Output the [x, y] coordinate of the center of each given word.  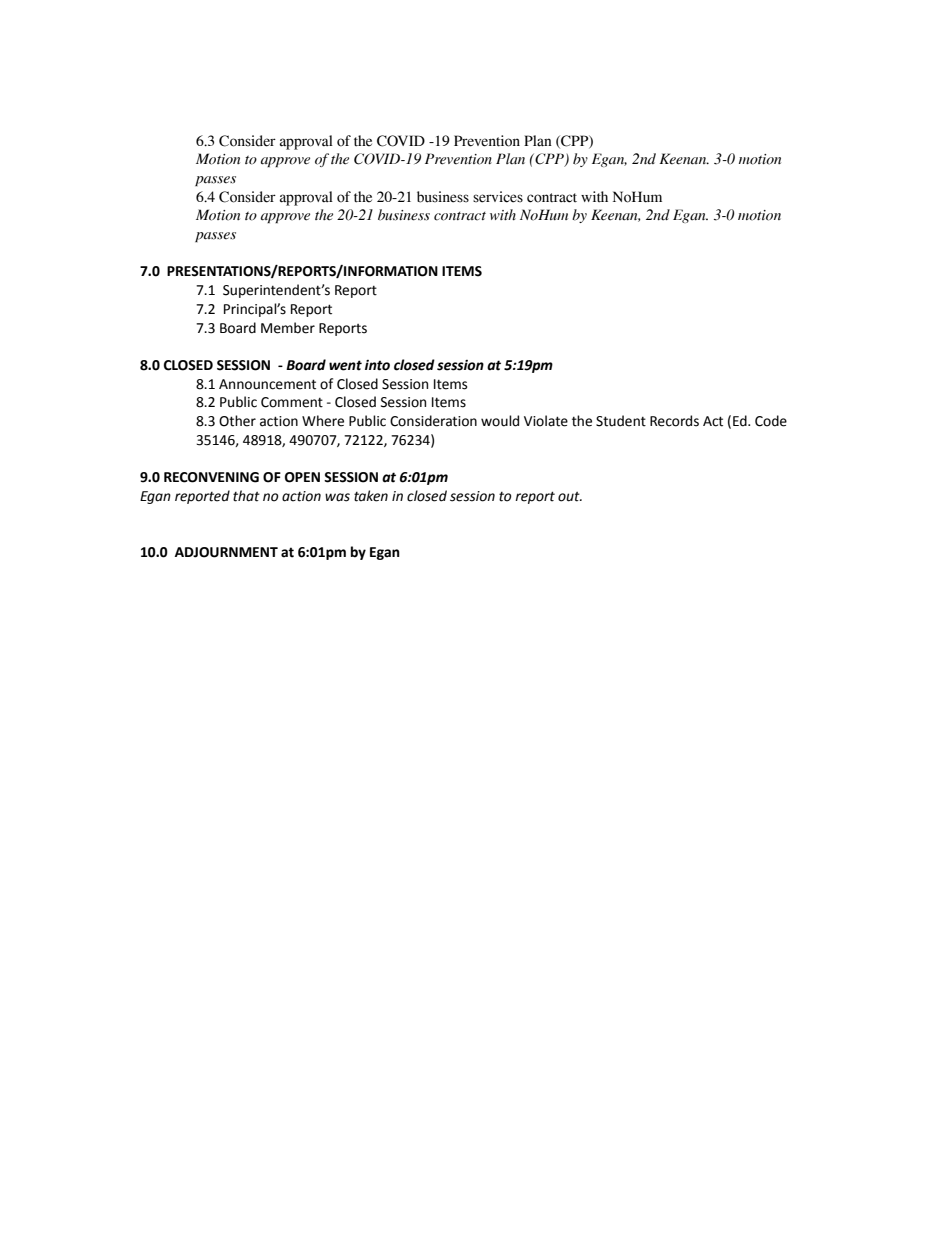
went [345, 365]
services [498, 197]
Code [771, 421]
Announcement [267, 384]
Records [674, 421]
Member [288, 328]
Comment [292, 402]
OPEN [302, 477]
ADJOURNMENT [226, 552]
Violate [546, 421]
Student [621, 421]
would [500, 421]
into [377, 365]
